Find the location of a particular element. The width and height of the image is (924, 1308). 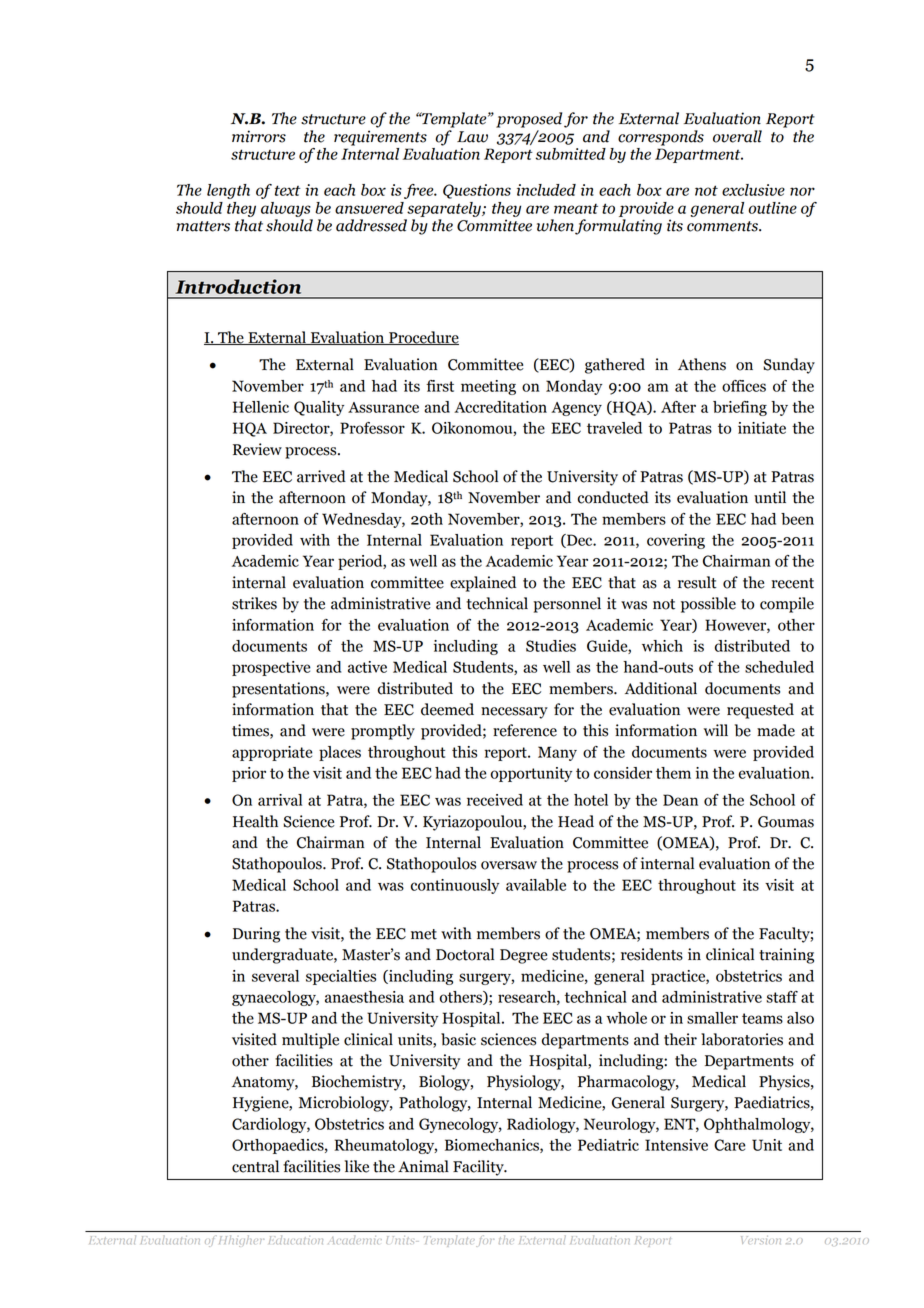

Version is located at coordinates (761, 1240).
